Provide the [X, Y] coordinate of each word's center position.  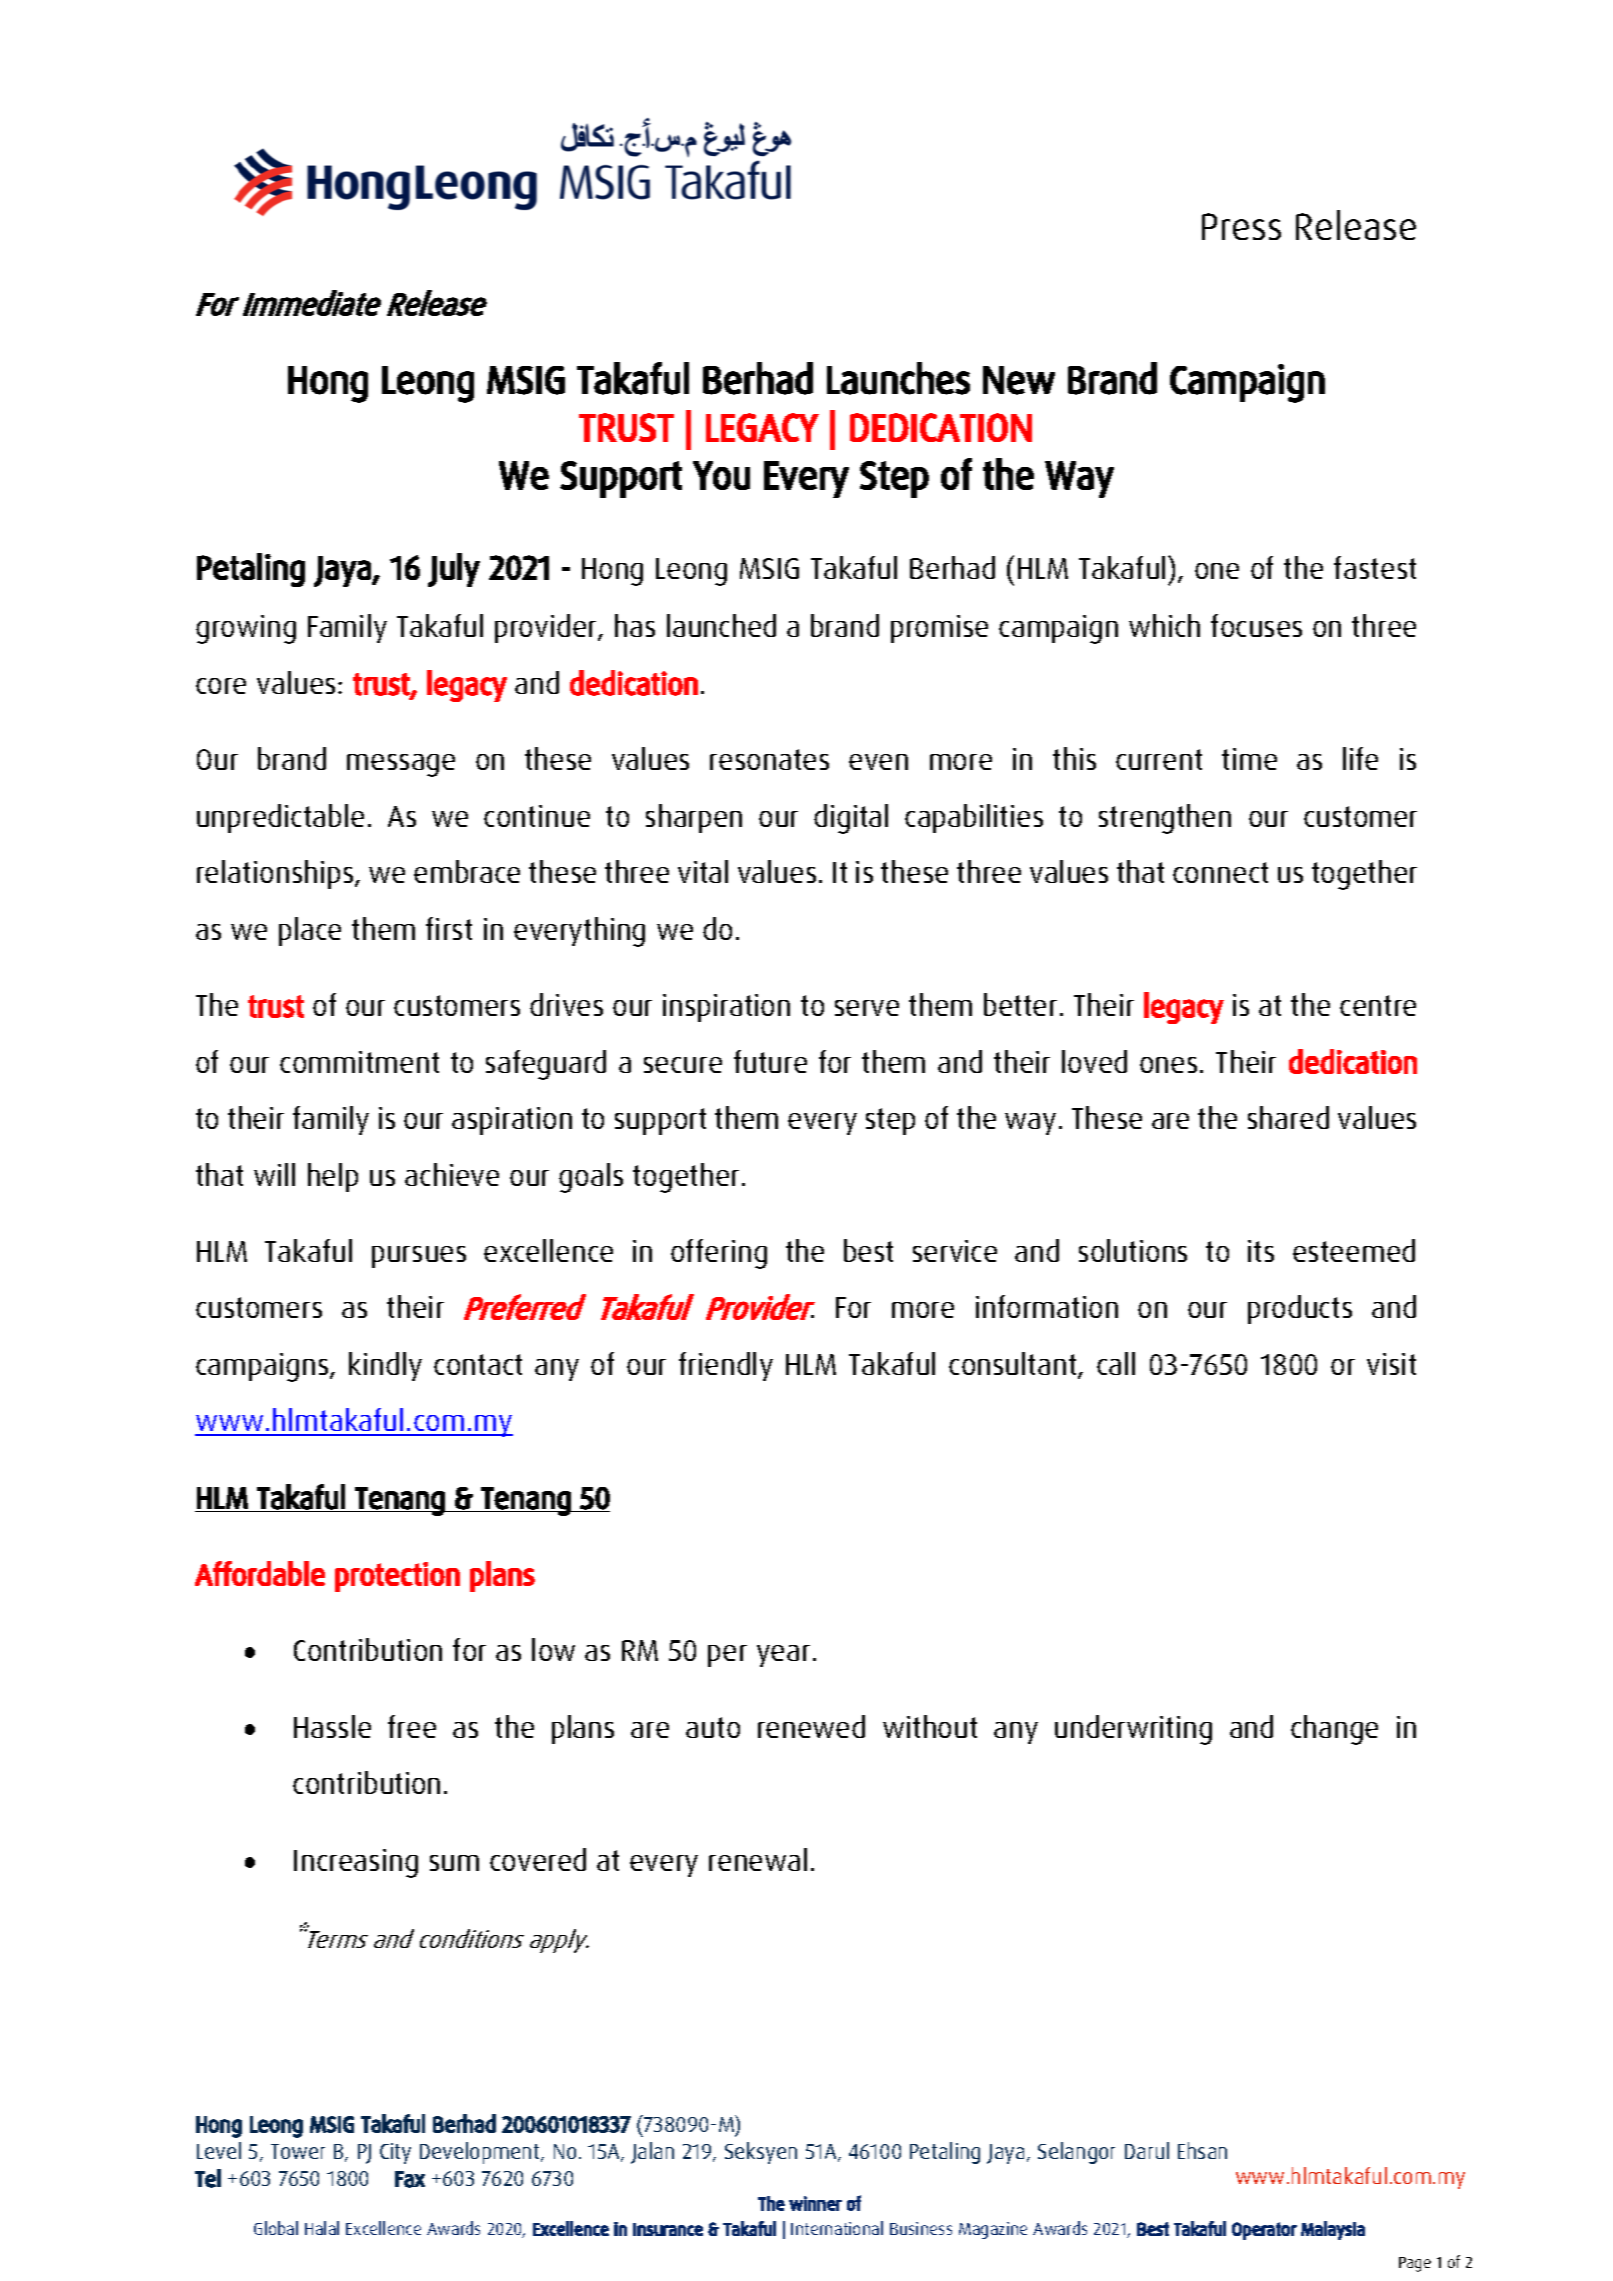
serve [867, 1008]
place [310, 931]
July [454, 570]
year [783, 1656]
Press [1241, 226]
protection [397, 1577]
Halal [322, 2228]
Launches [898, 378]
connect [1220, 872]
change [1334, 1730]
